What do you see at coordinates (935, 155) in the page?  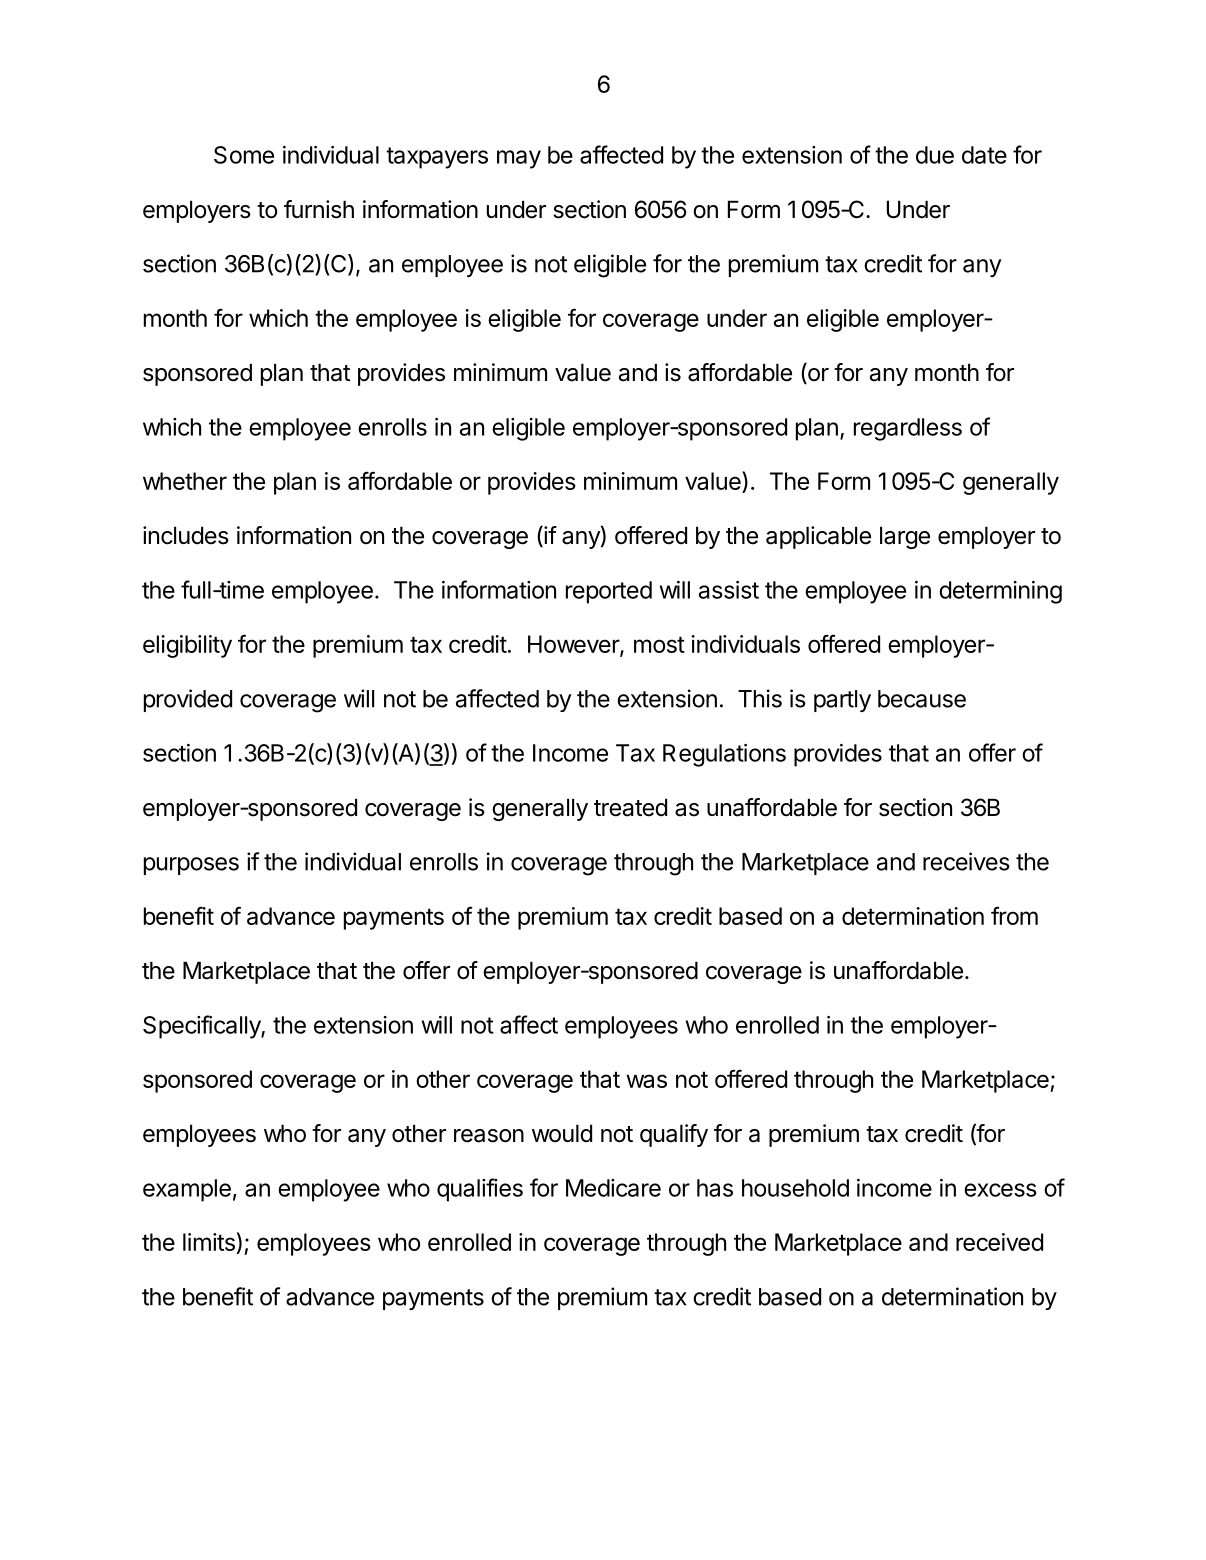 I see `due` at bounding box center [935, 155].
